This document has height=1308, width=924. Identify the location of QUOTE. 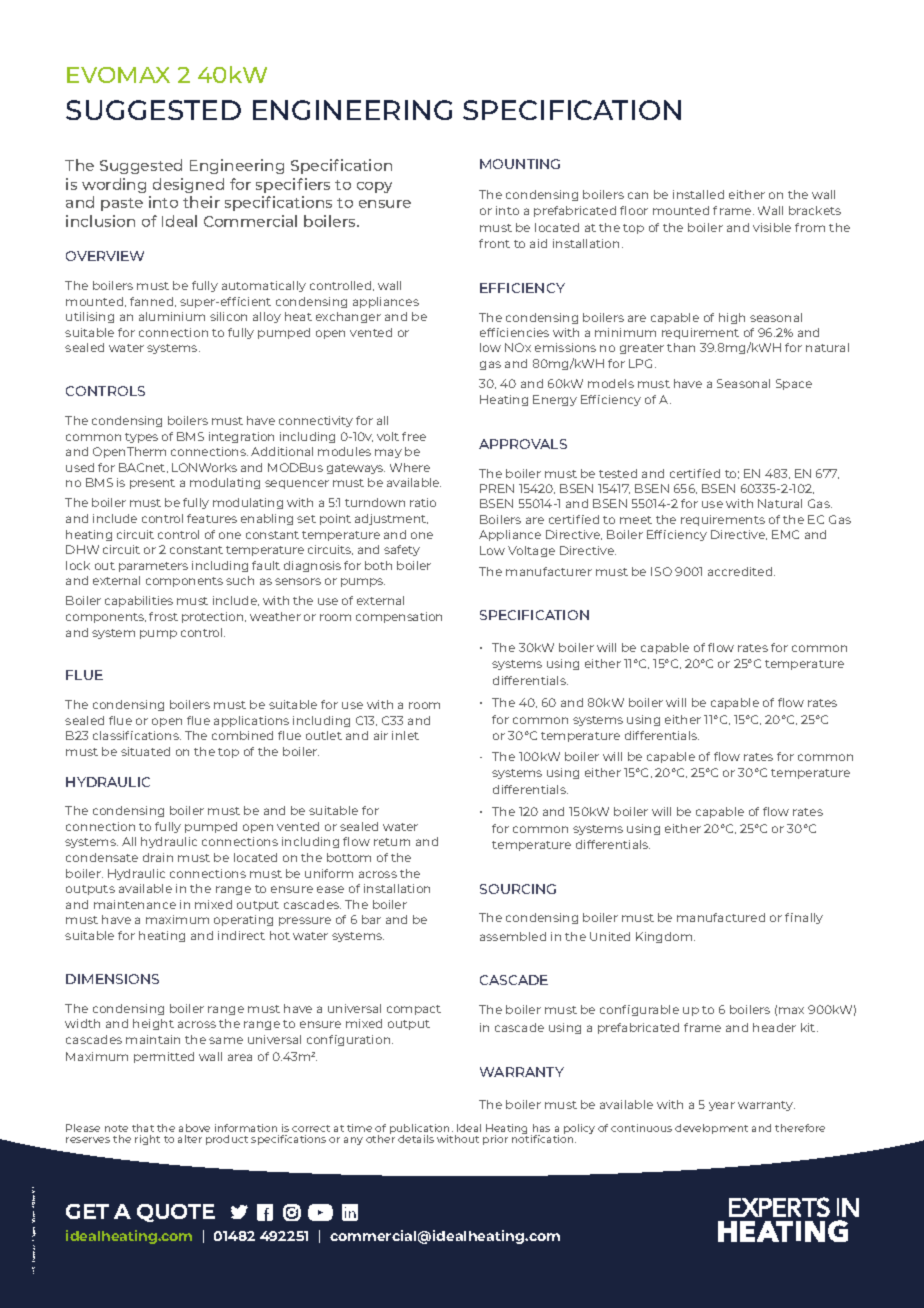
(176, 1213).
